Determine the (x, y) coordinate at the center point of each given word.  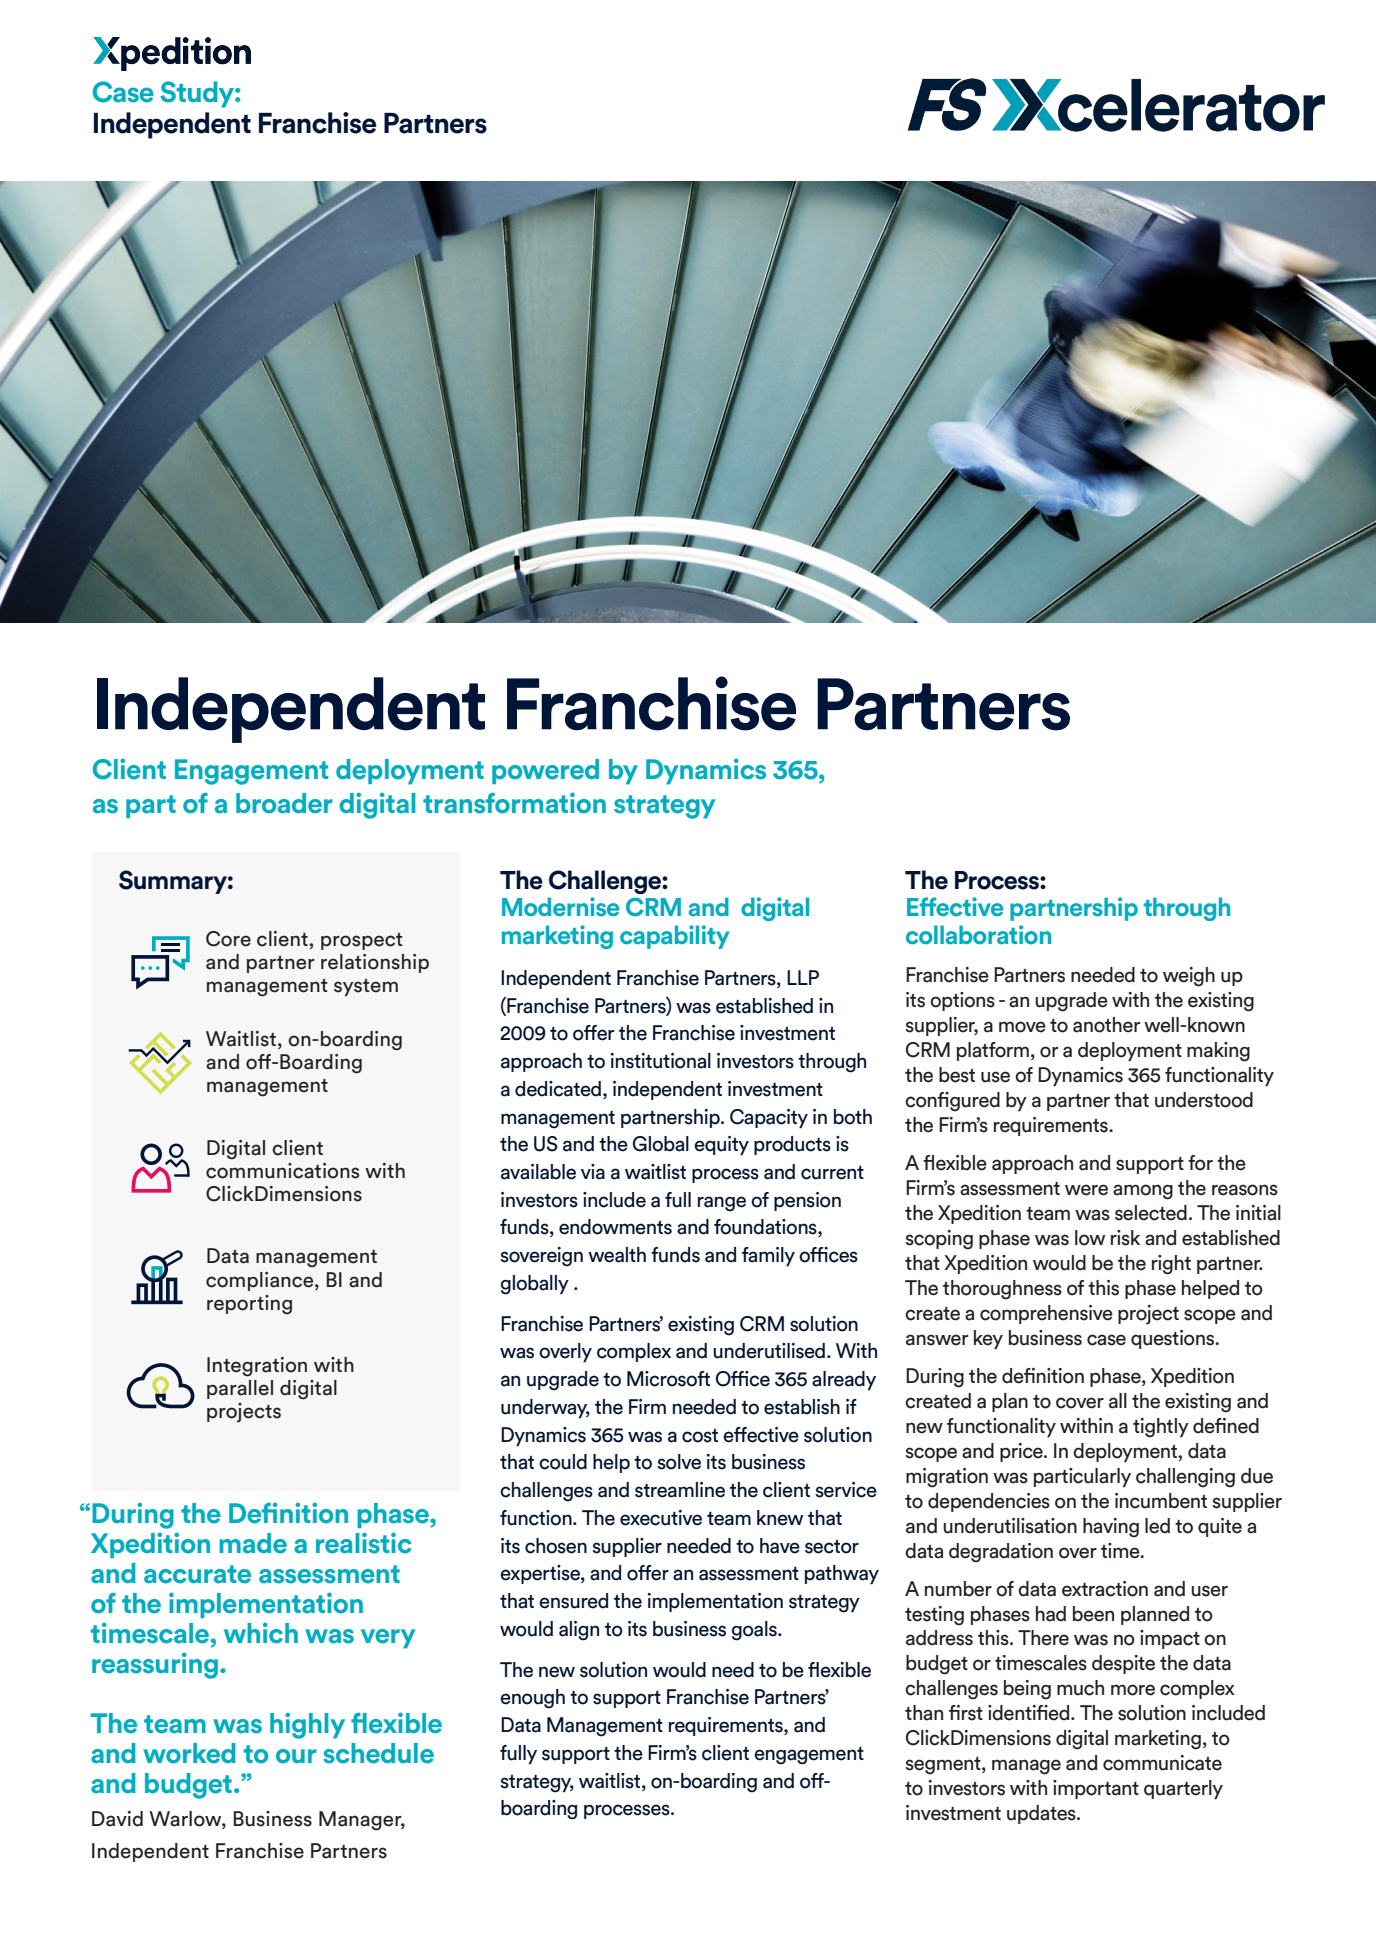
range (722, 1204)
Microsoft (668, 1379)
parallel (240, 1389)
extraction (1105, 1589)
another (1106, 1025)
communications (282, 1171)
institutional (661, 1061)
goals (755, 1631)
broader (284, 803)
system (366, 987)
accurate (197, 1574)
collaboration (978, 935)
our (296, 1756)
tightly (1161, 1428)
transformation (514, 803)
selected (1151, 1213)
